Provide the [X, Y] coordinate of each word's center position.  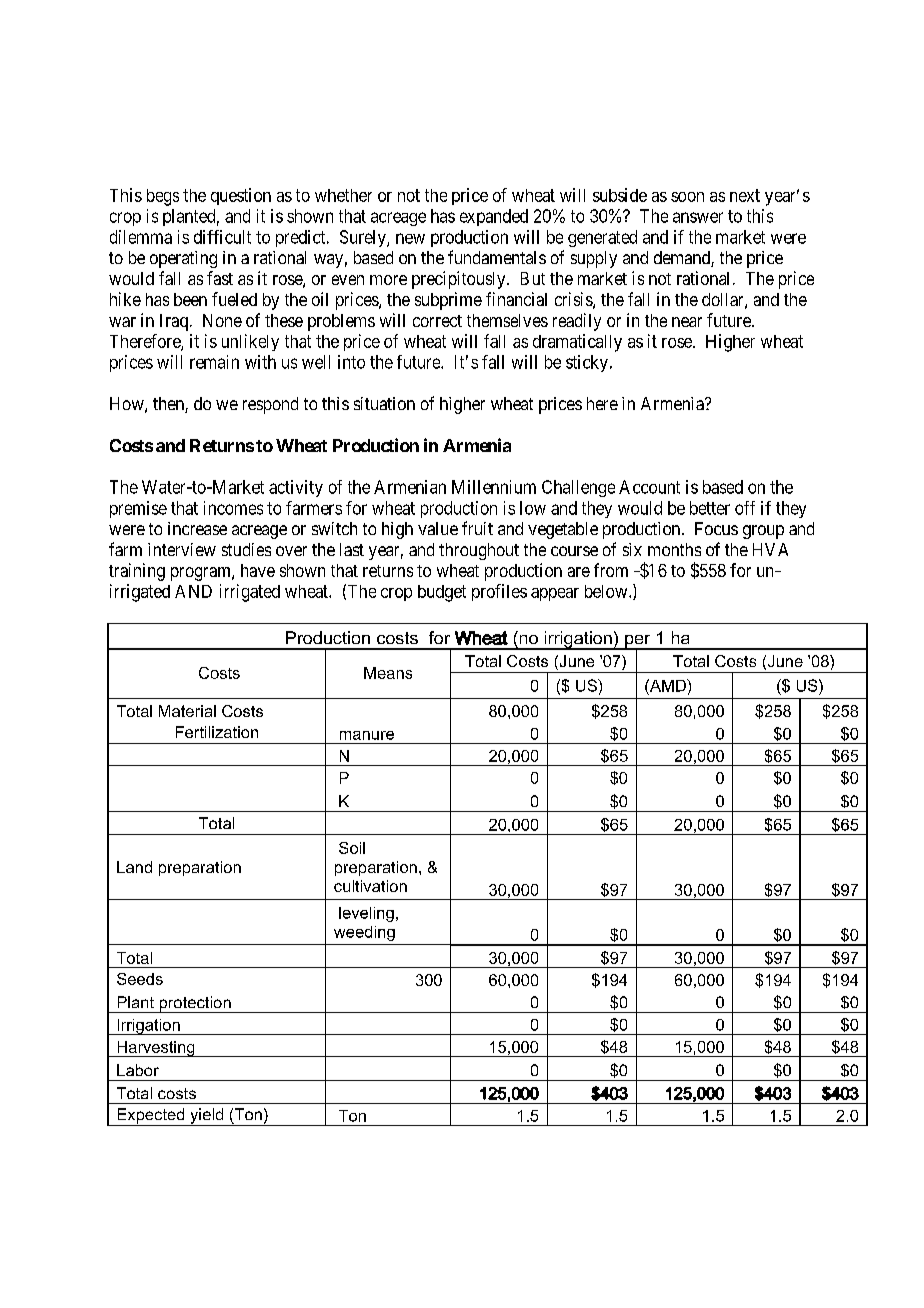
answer [698, 217]
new [410, 238]
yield [207, 1117]
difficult [222, 237]
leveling [366, 914]
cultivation [370, 886]
